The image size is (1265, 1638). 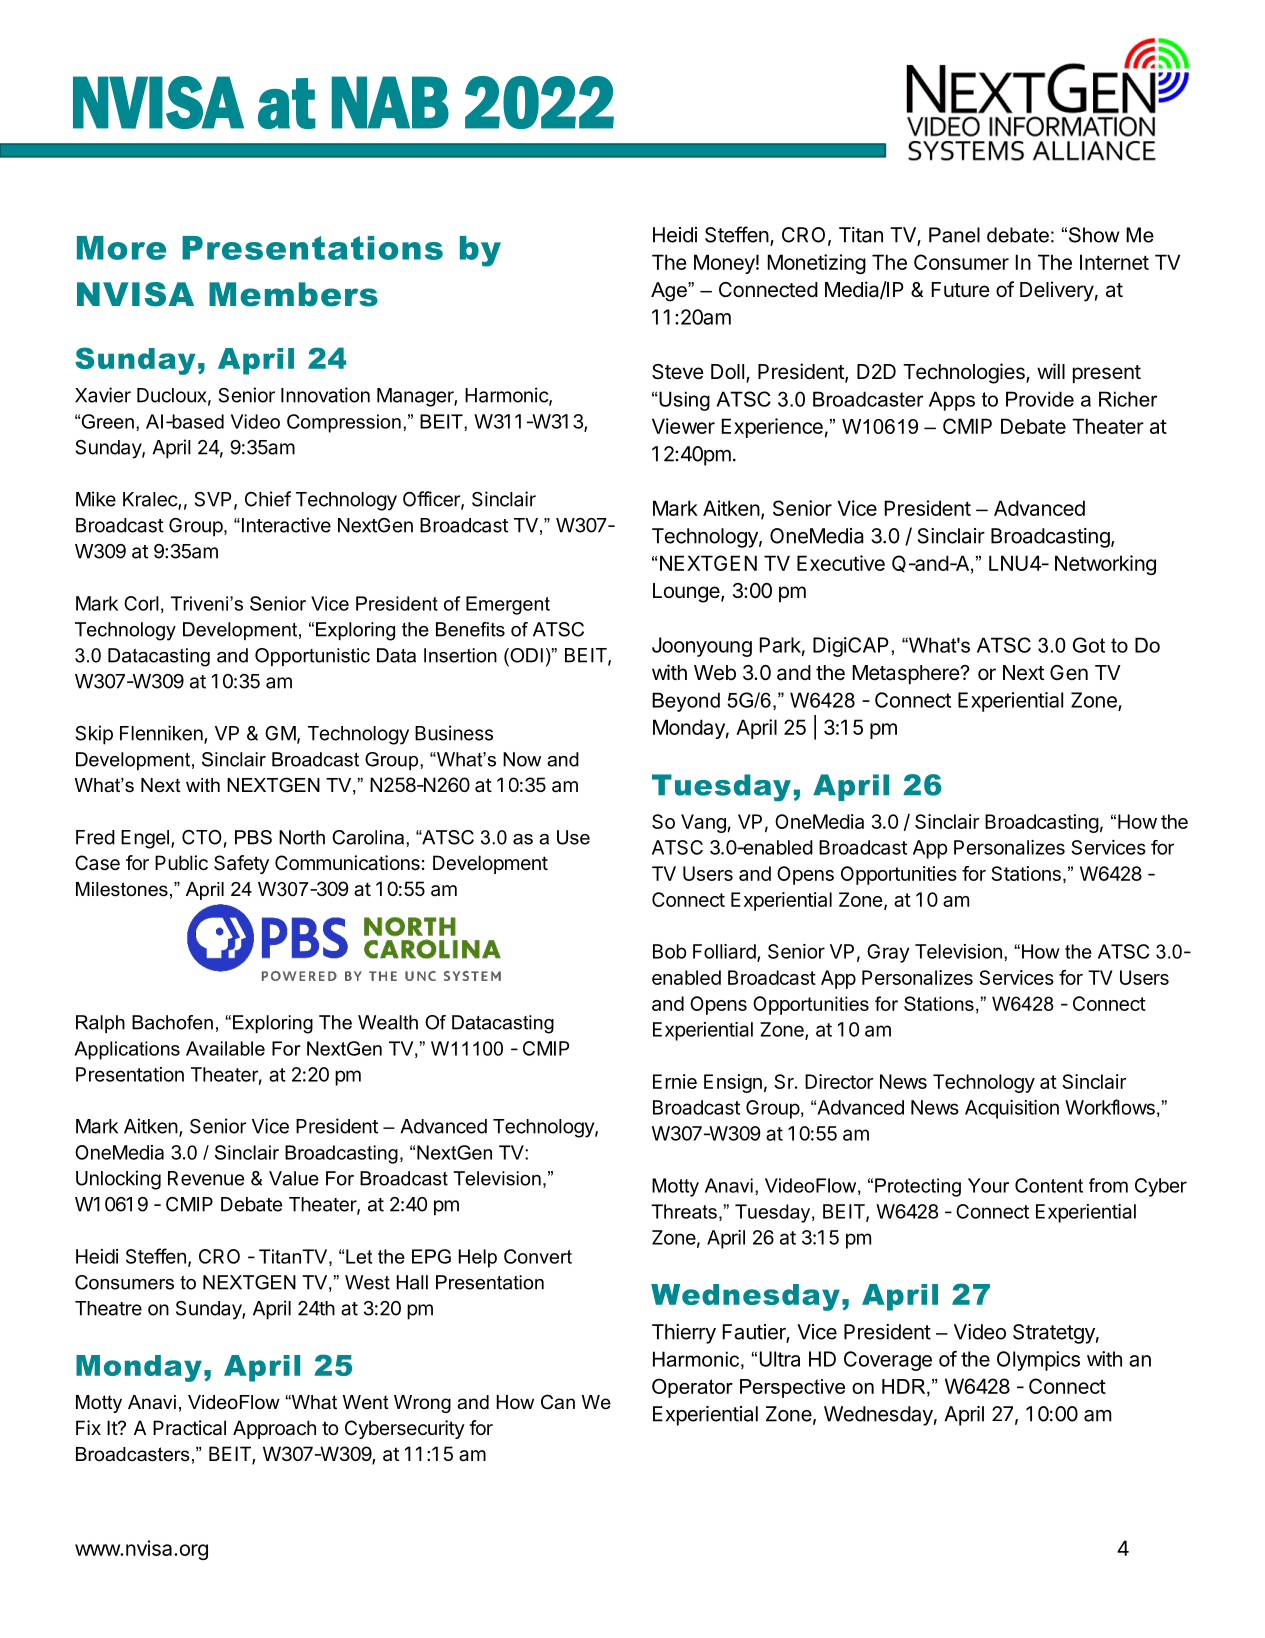 I want to click on Acquisition, so click(x=1012, y=1109).
